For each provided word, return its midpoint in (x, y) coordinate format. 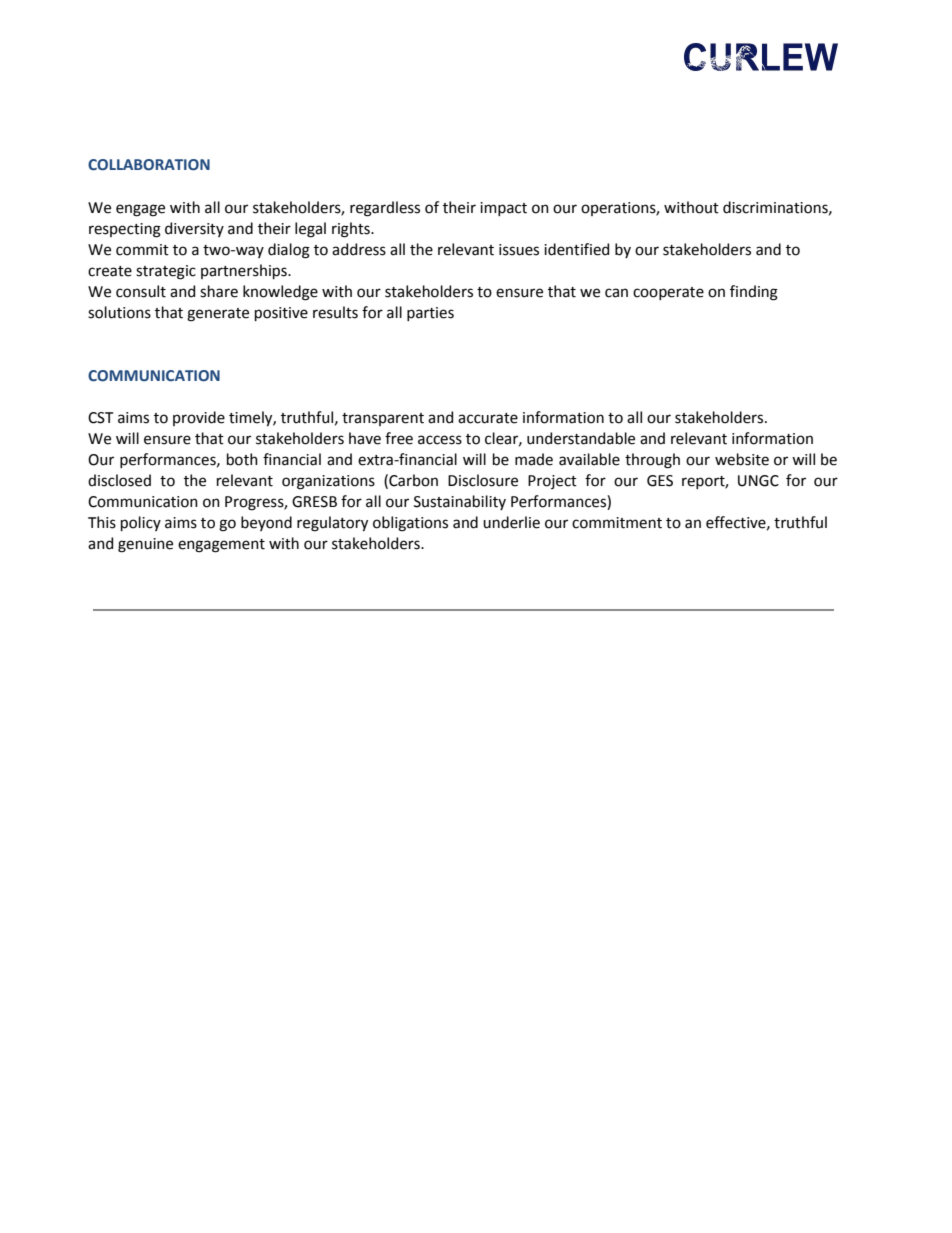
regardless (385, 209)
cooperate (668, 293)
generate (218, 315)
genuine (145, 545)
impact (503, 209)
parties (430, 314)
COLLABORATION (149, 164)
